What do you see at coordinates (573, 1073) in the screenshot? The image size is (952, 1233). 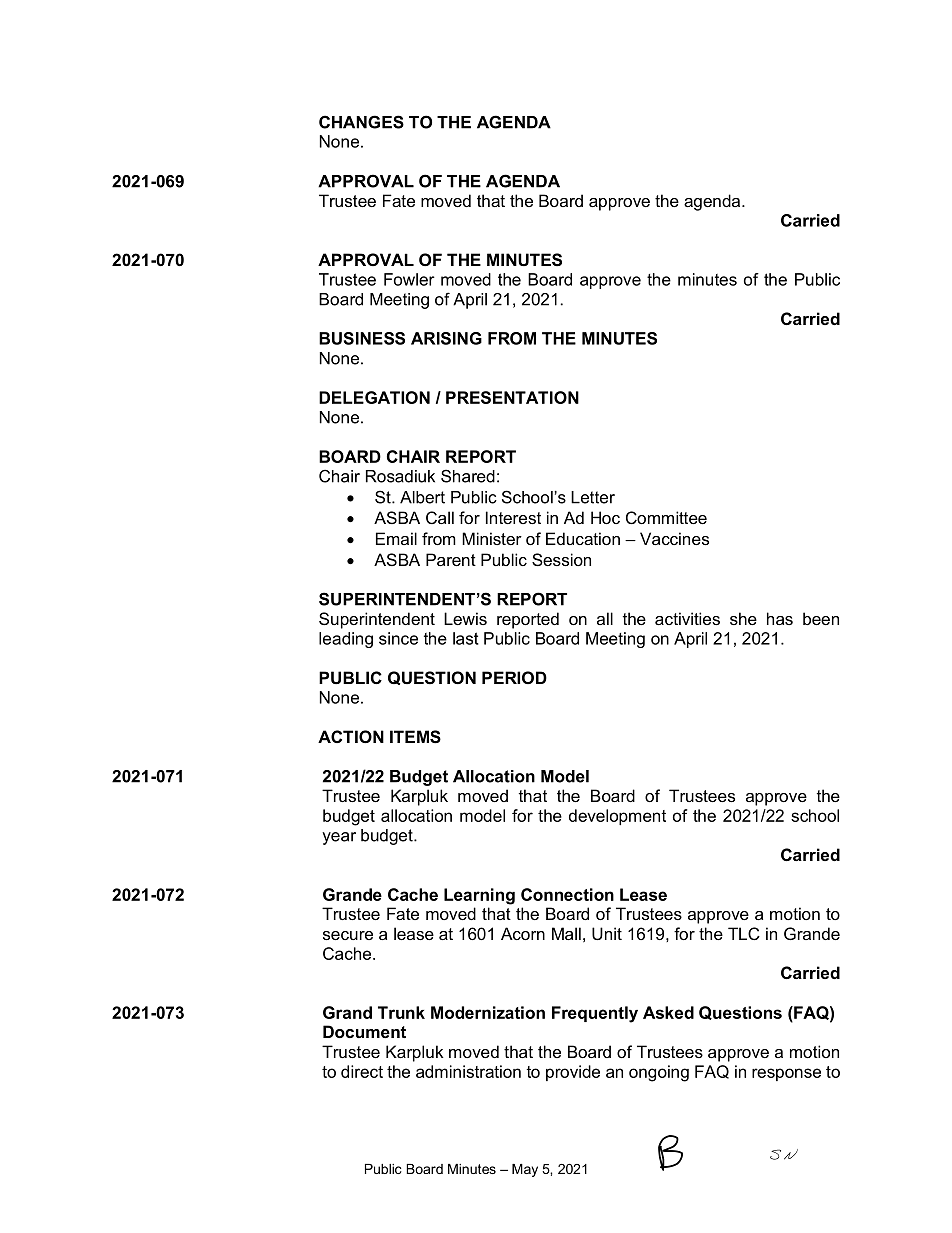 I see `provide` at bounding box center [573, 1073].
